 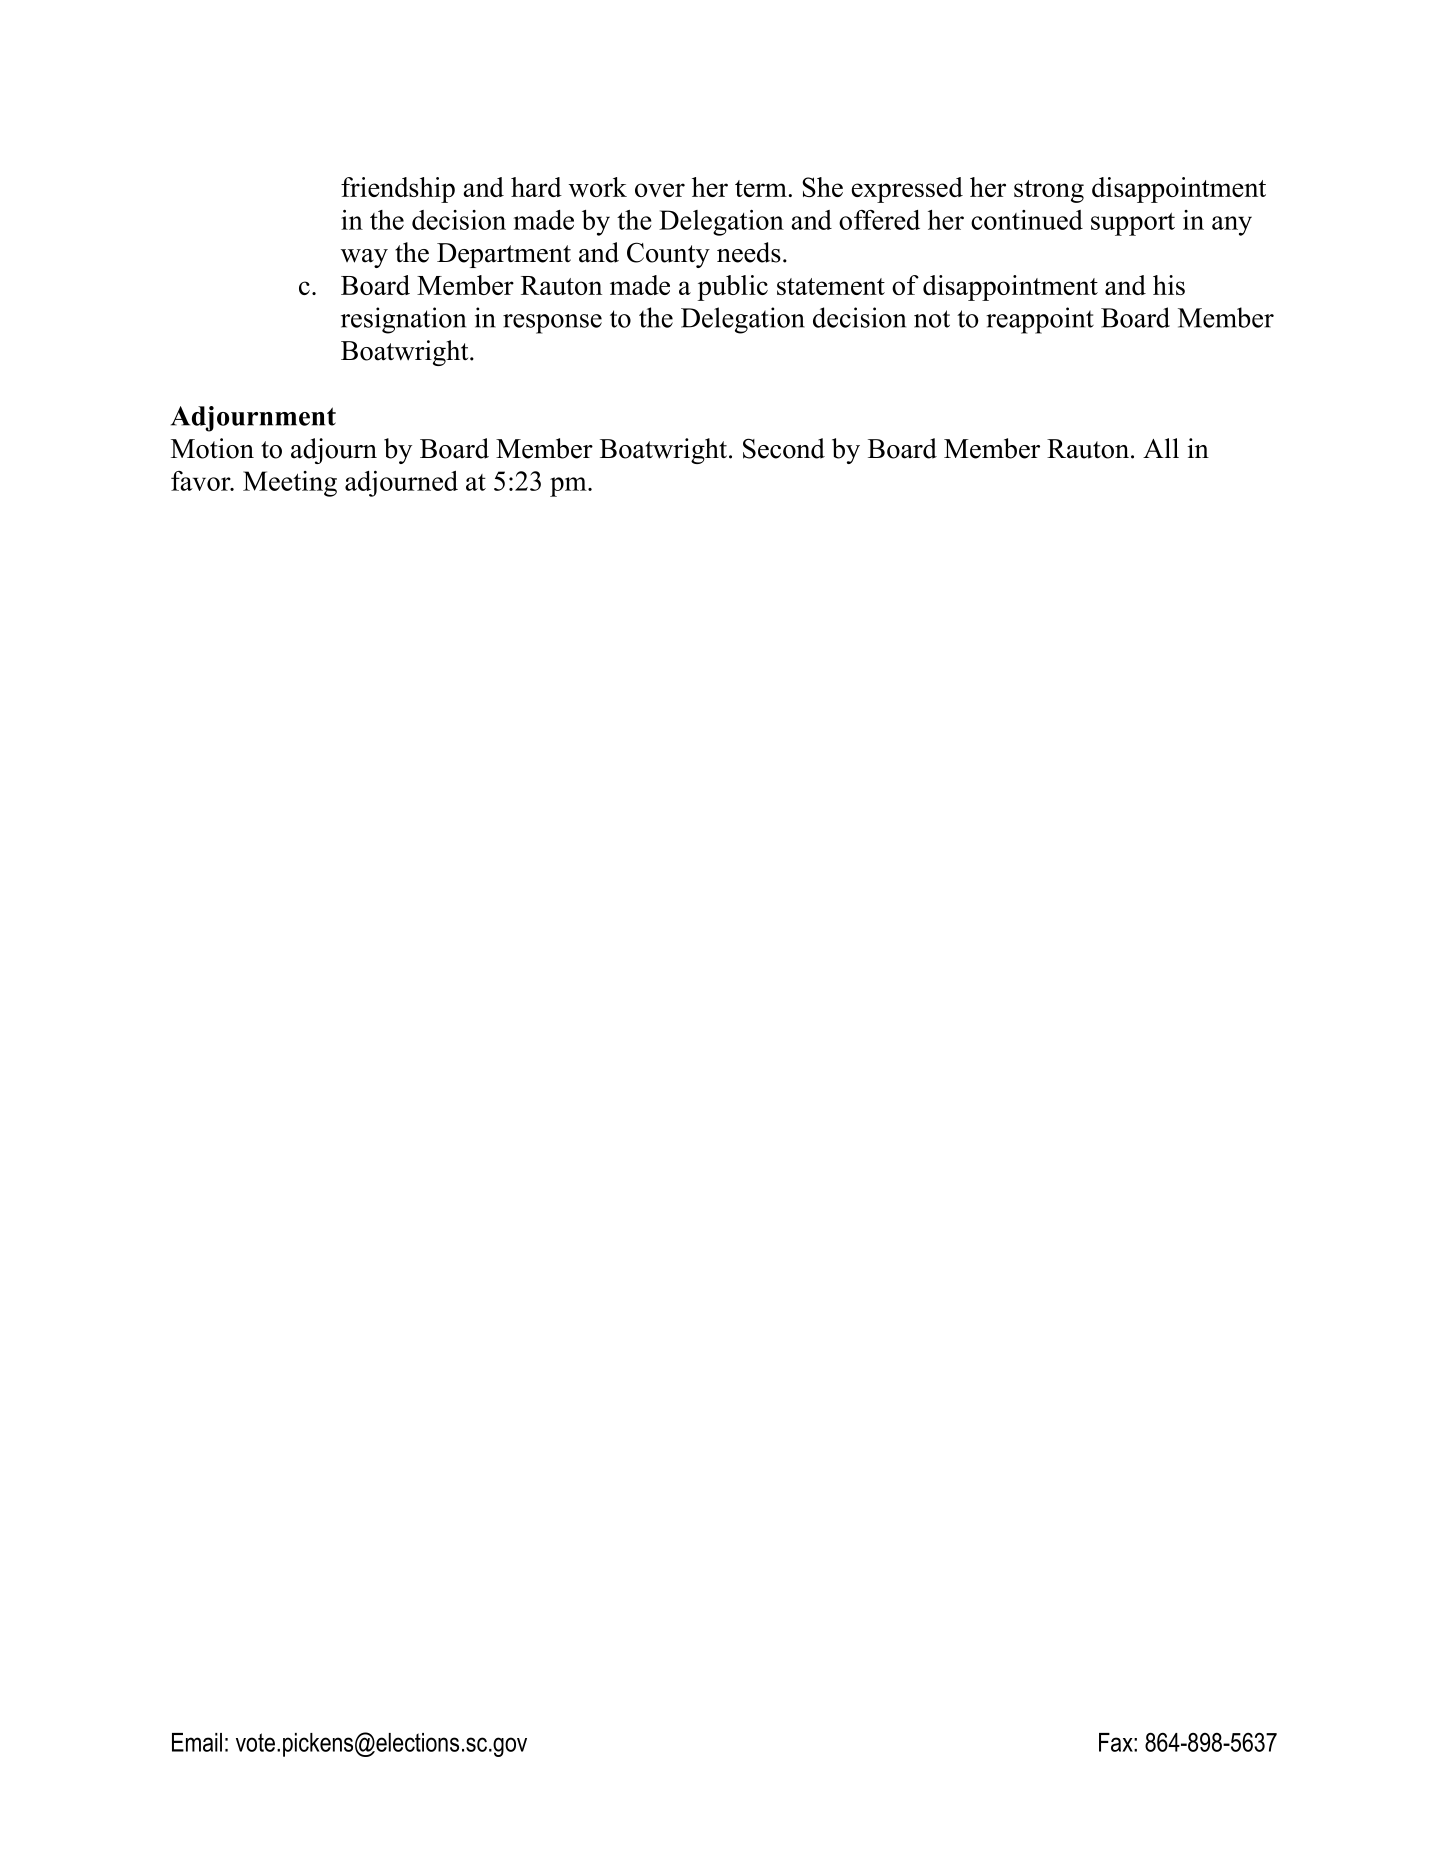 What do you see at coordinates (202, 481) in the page?
I see `favor` at bounding box center [202, 481].
